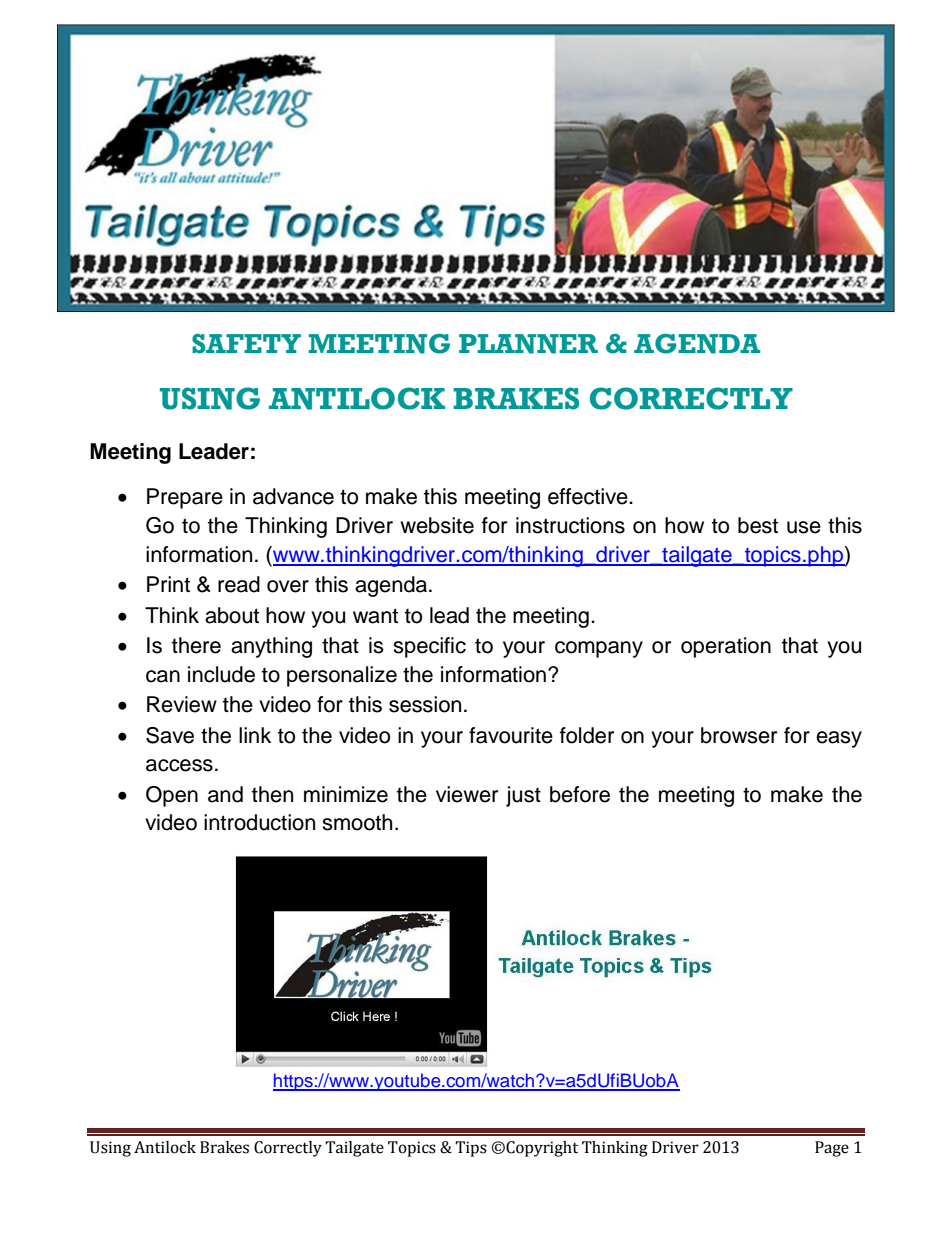 The height and width of the document is (1233, 952). What do you see at coordinates (511, 735) in the document?
I see `favourite` at bounding box center [511, 735].
